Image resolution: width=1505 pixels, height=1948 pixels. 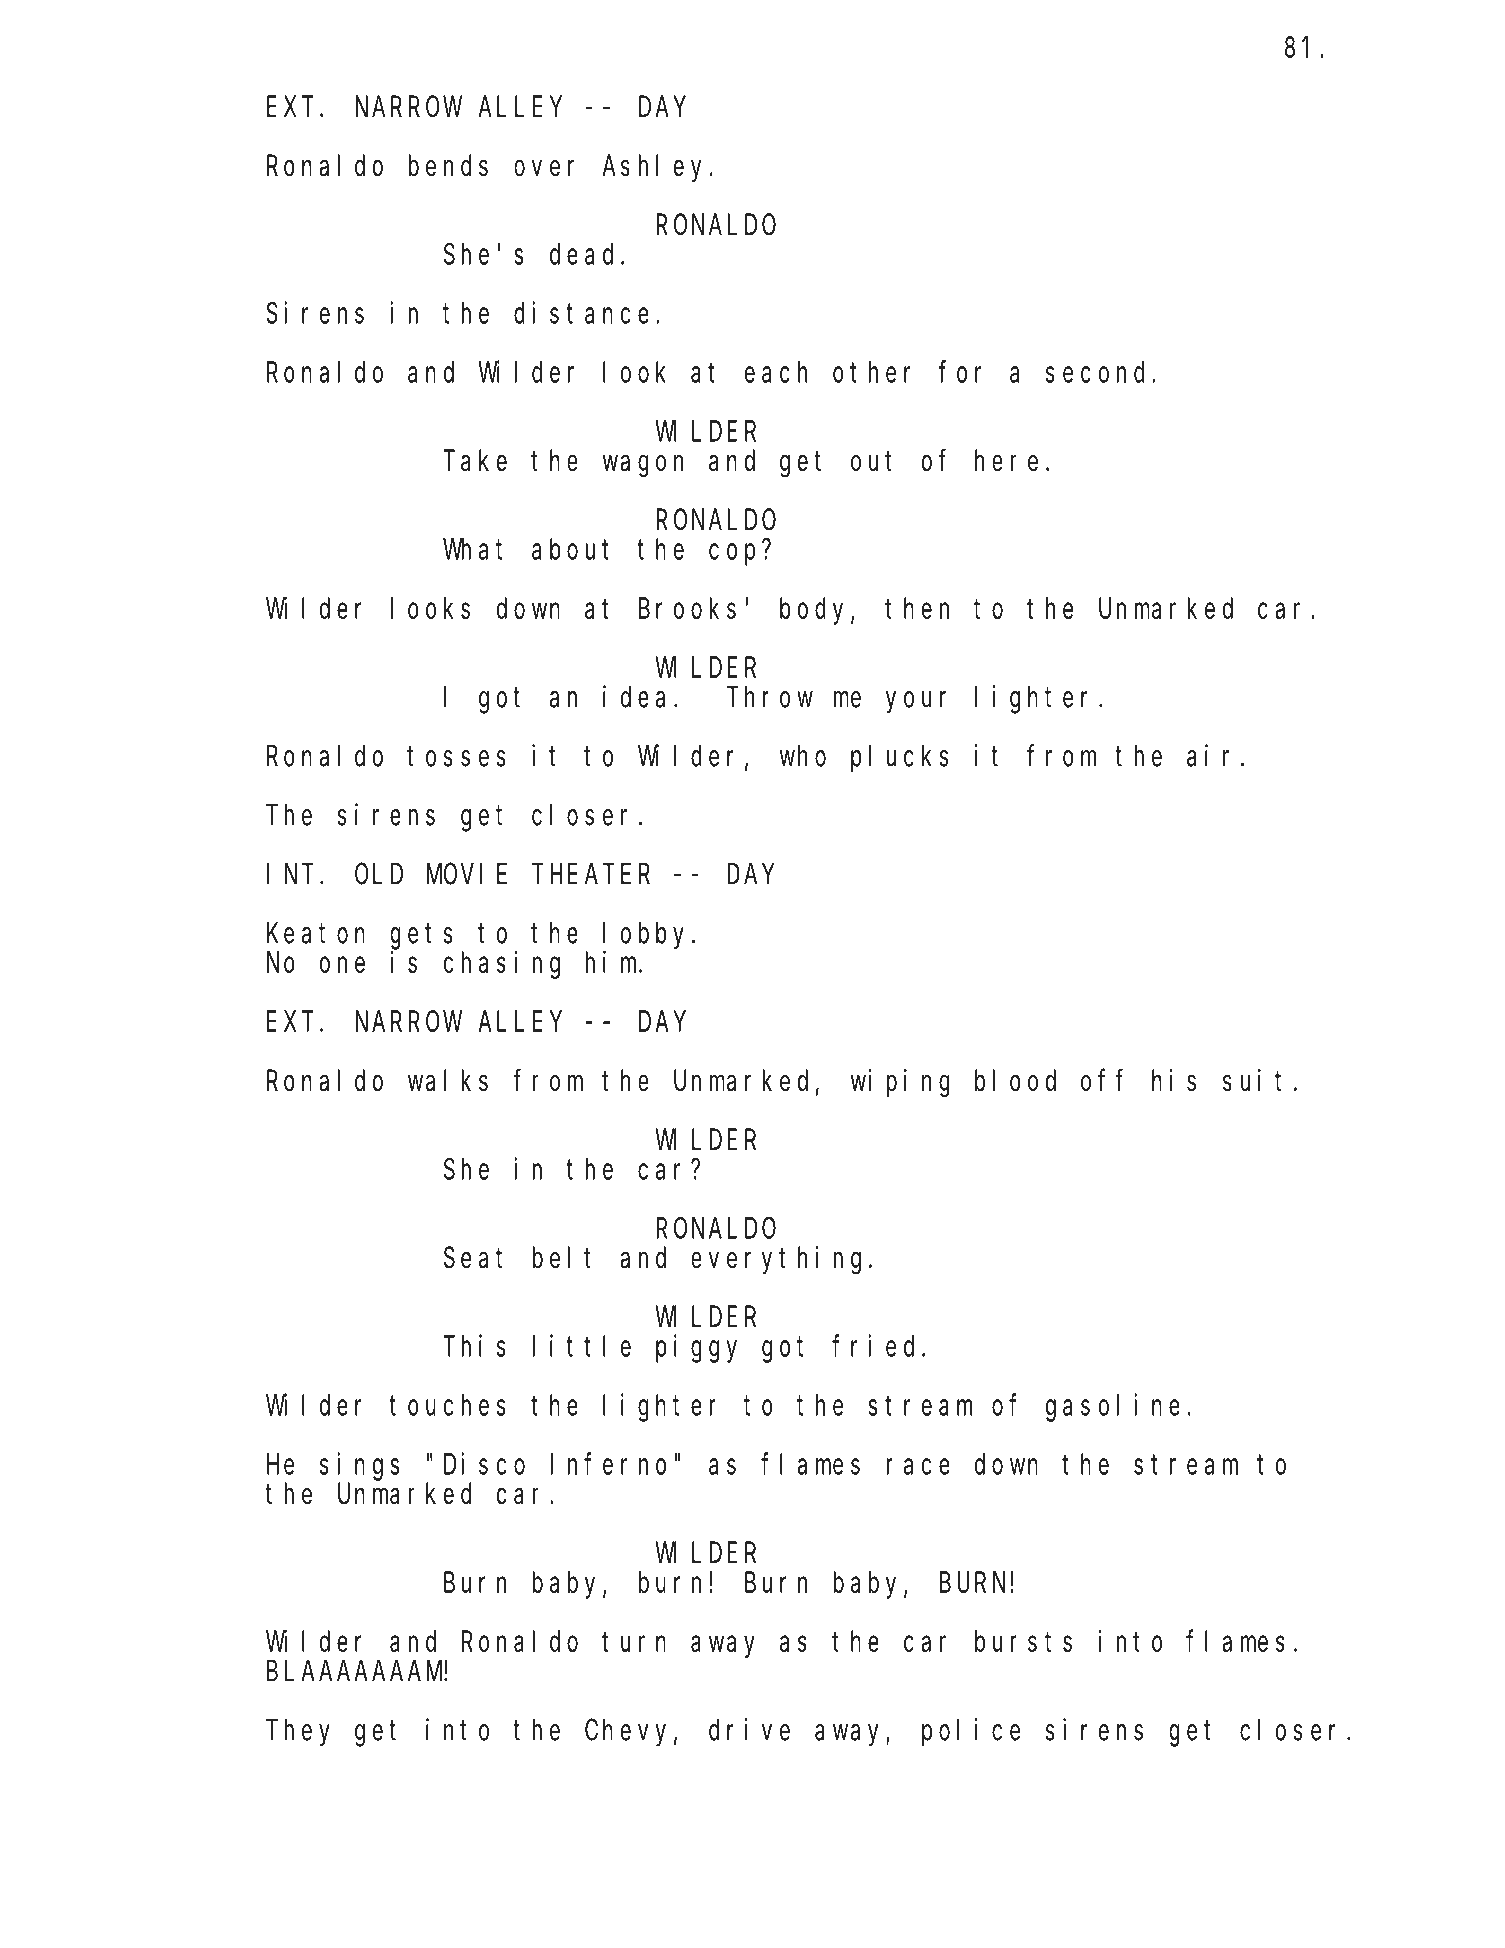 I want to click on gets, so click(x=421, y=937).
